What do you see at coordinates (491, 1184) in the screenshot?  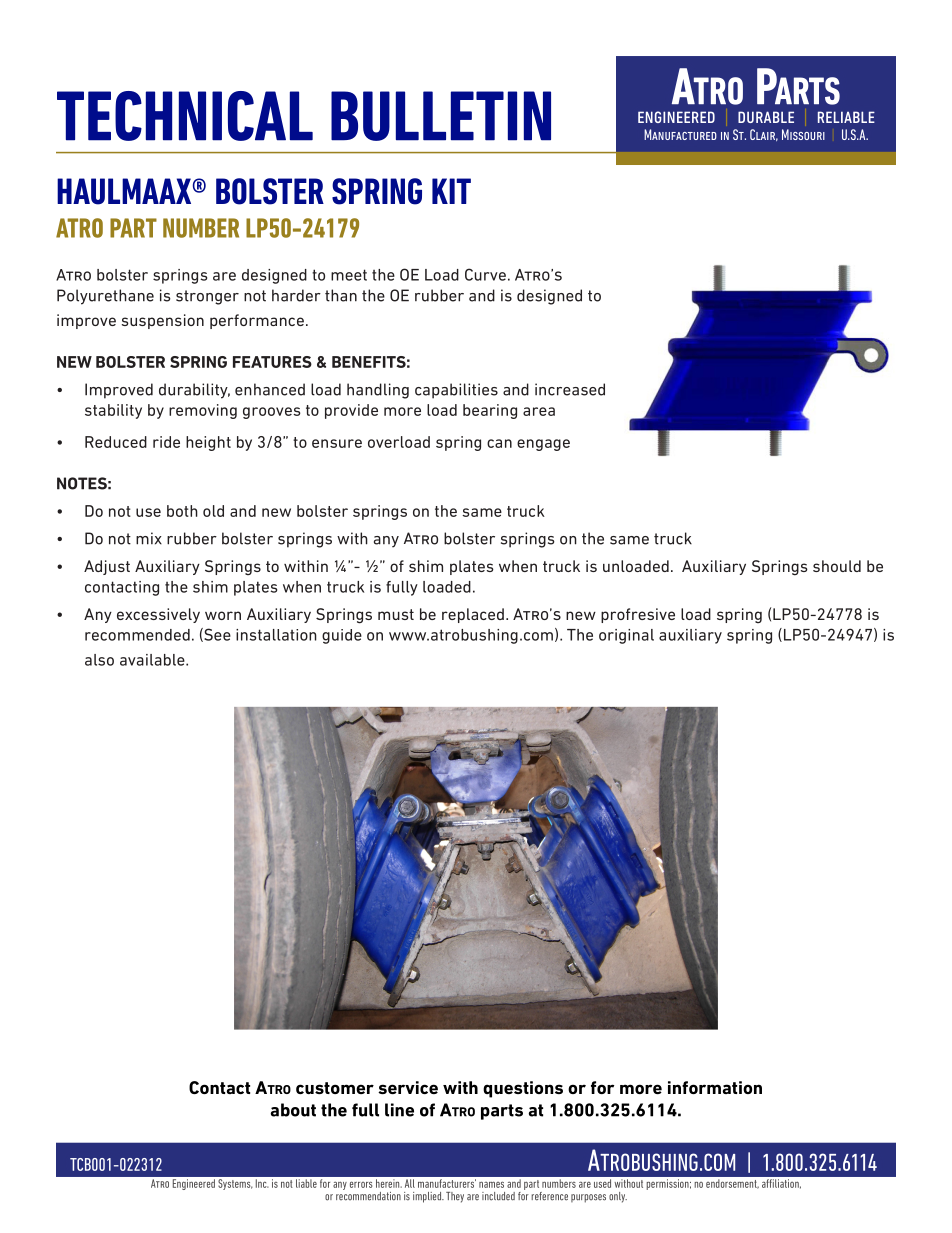 I see `names` at bounding box center [491, 1184].
